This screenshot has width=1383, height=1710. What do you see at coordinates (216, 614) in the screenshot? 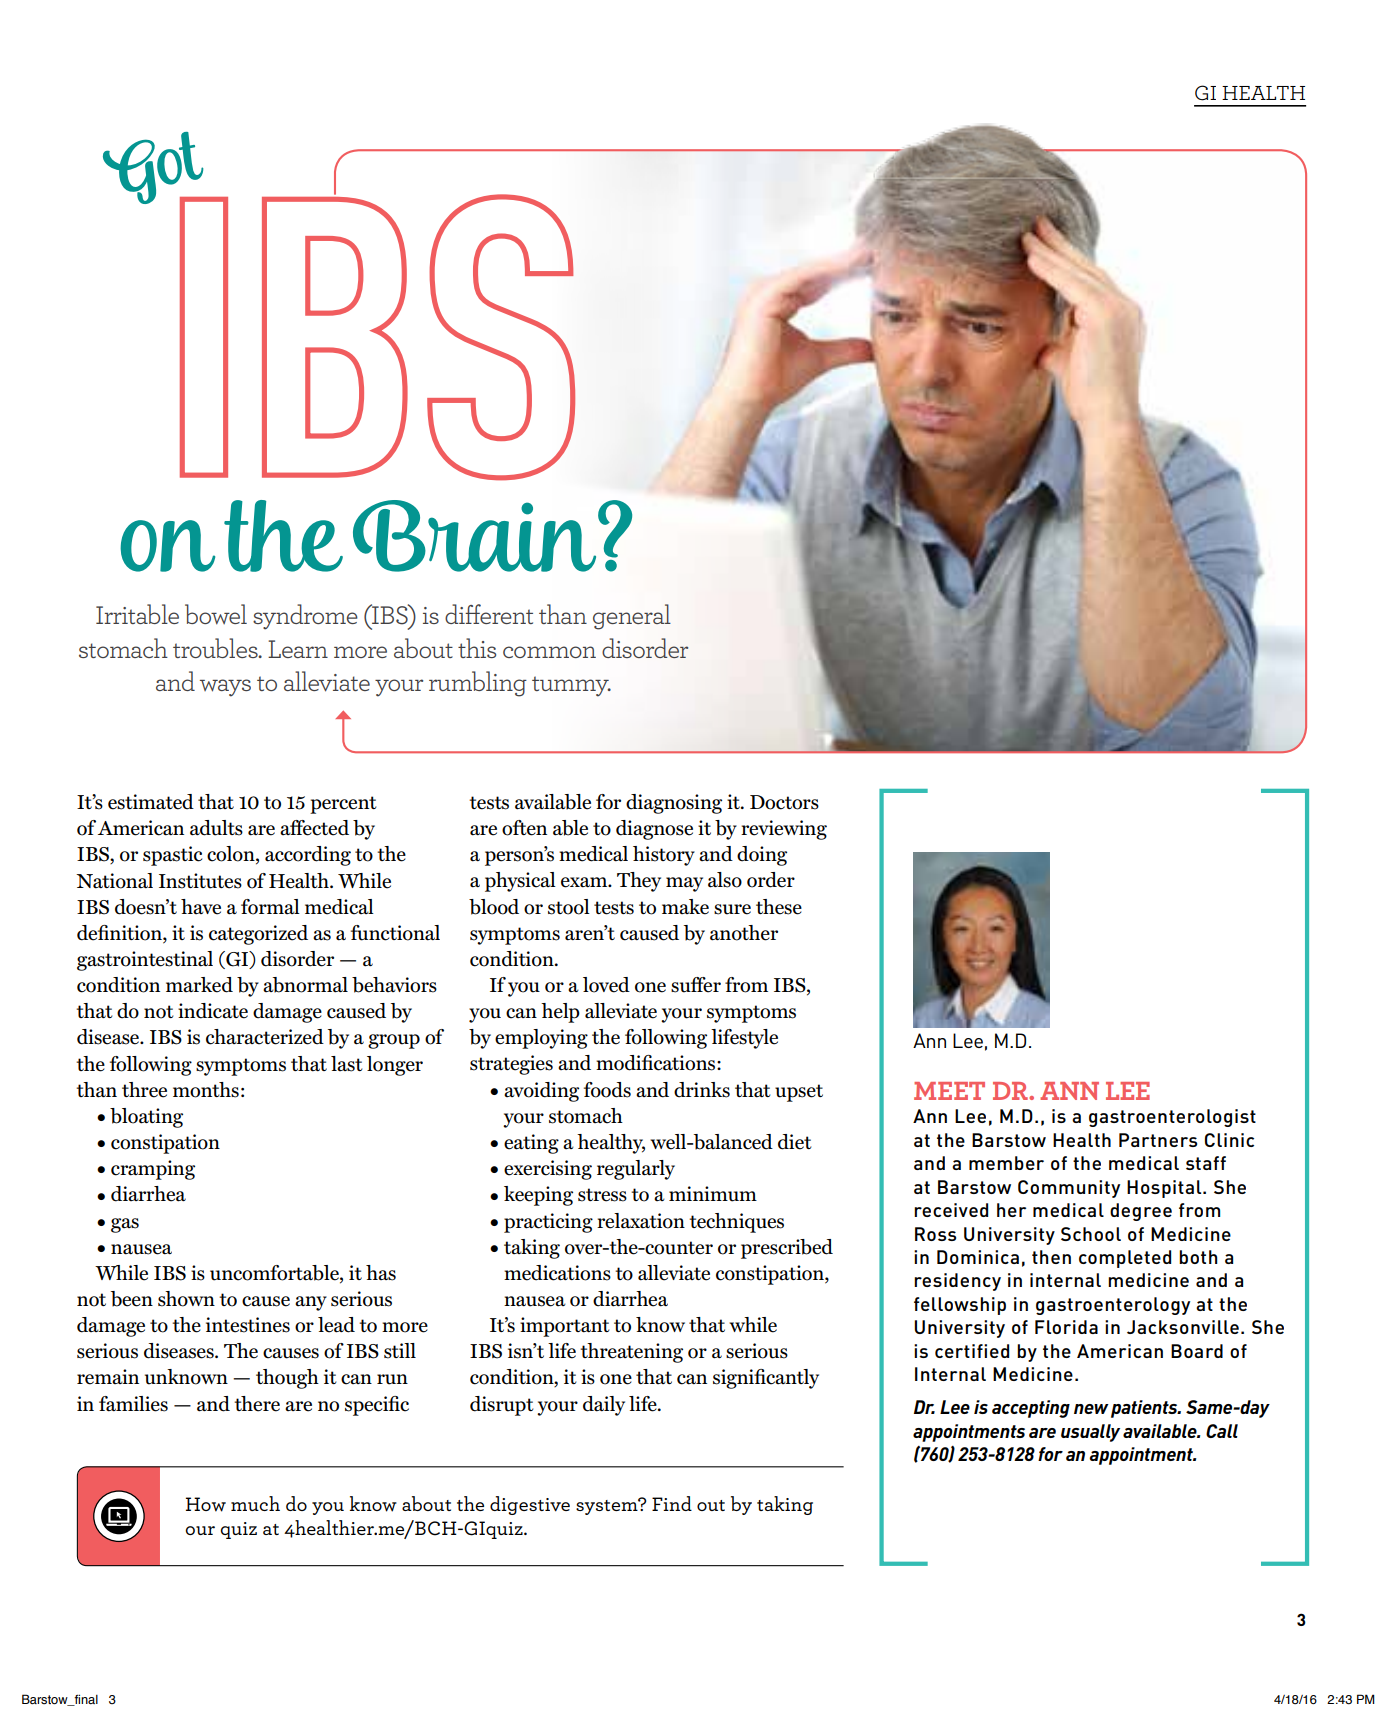
I see `bowel` at bounding box center [216, 614].
